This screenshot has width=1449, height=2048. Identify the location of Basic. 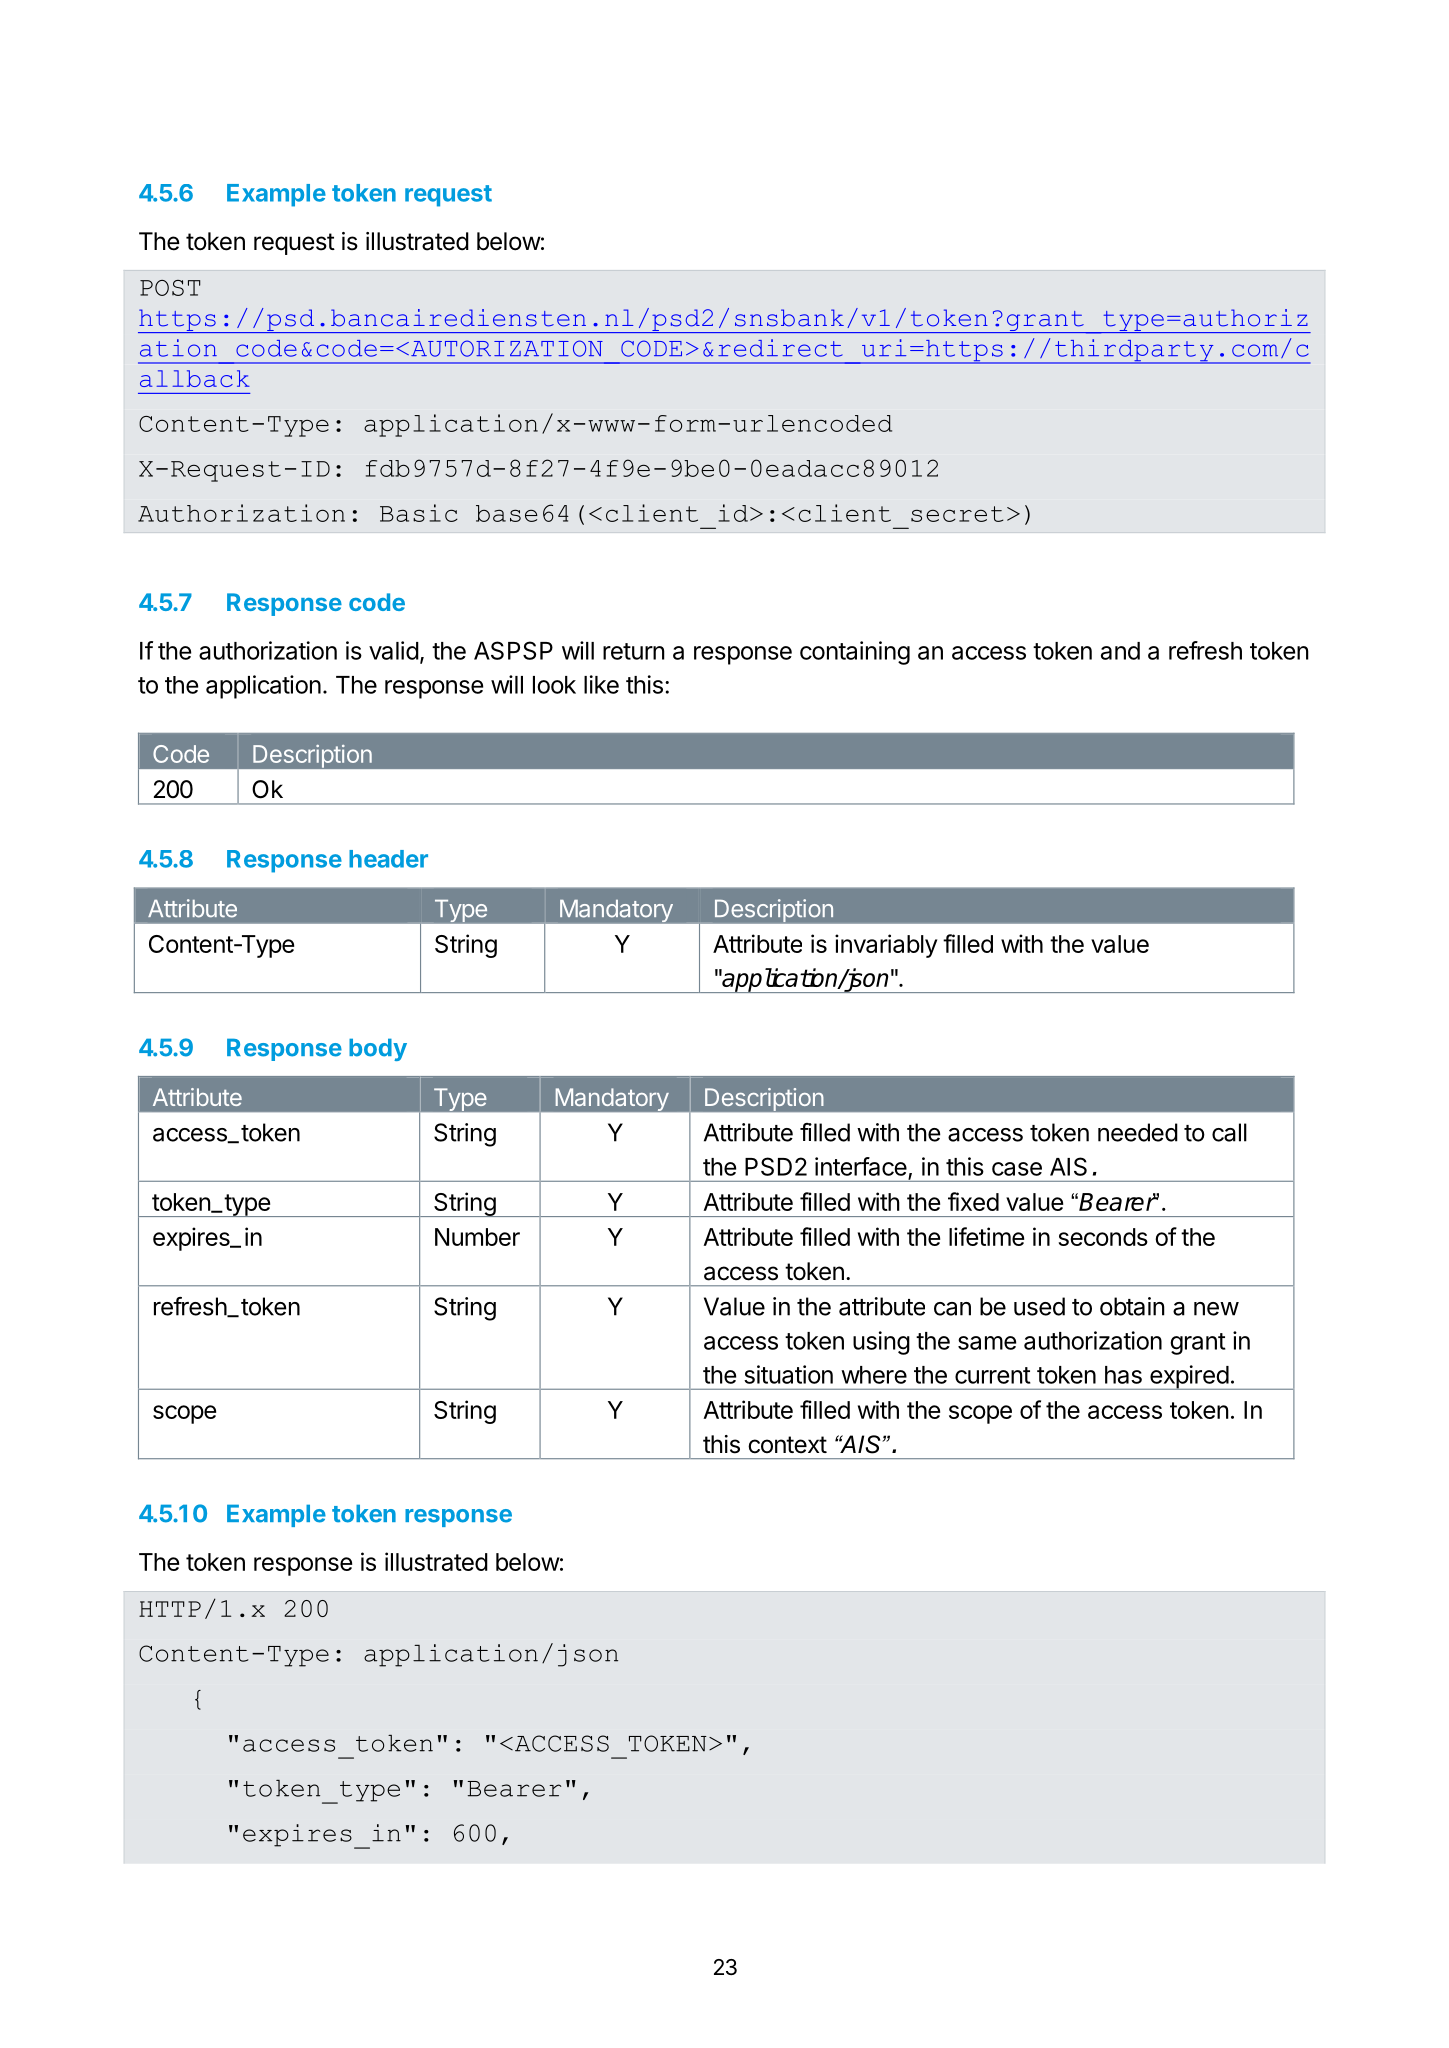
(419, 513).
